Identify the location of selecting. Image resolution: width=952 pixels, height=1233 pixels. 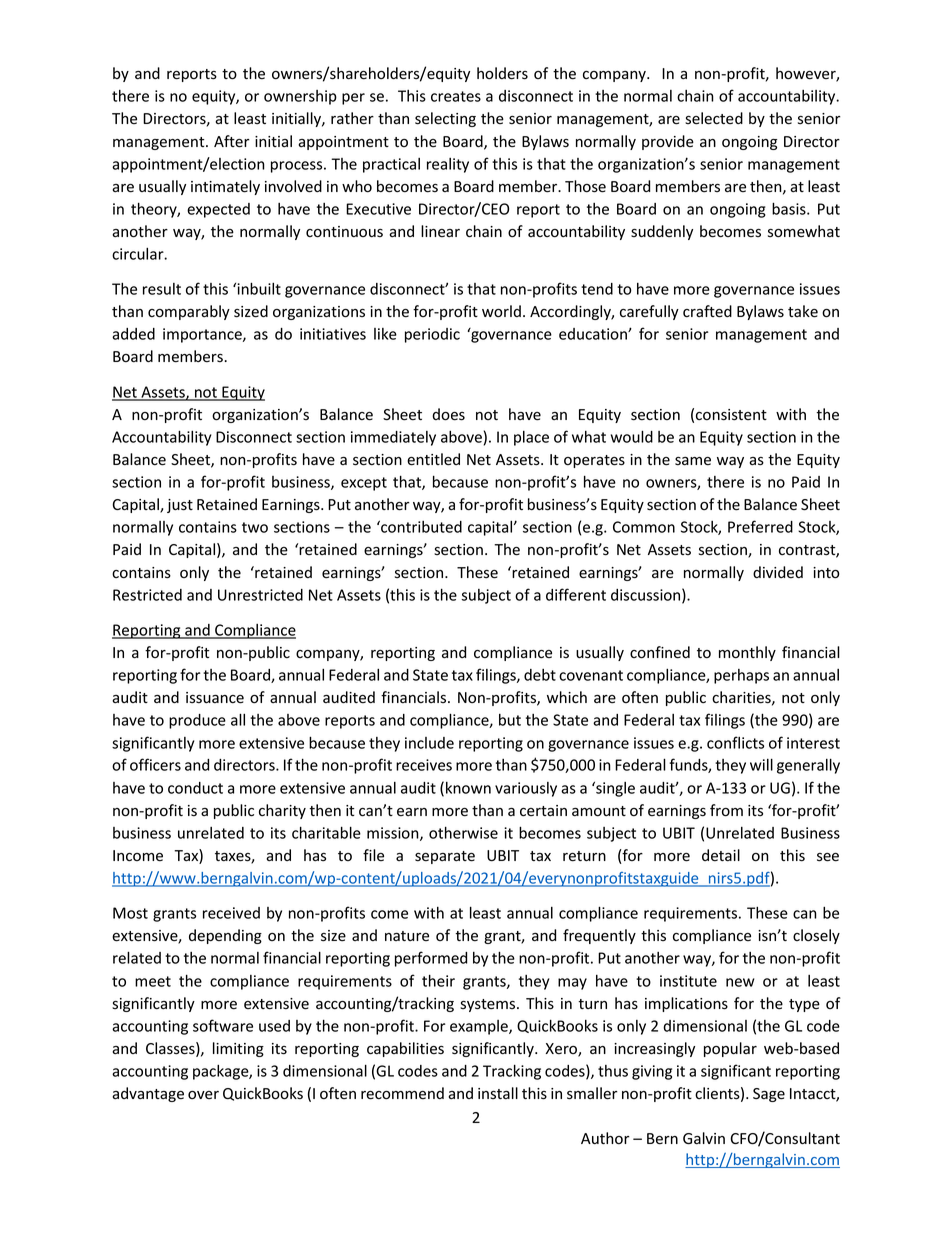
(445, 119).
